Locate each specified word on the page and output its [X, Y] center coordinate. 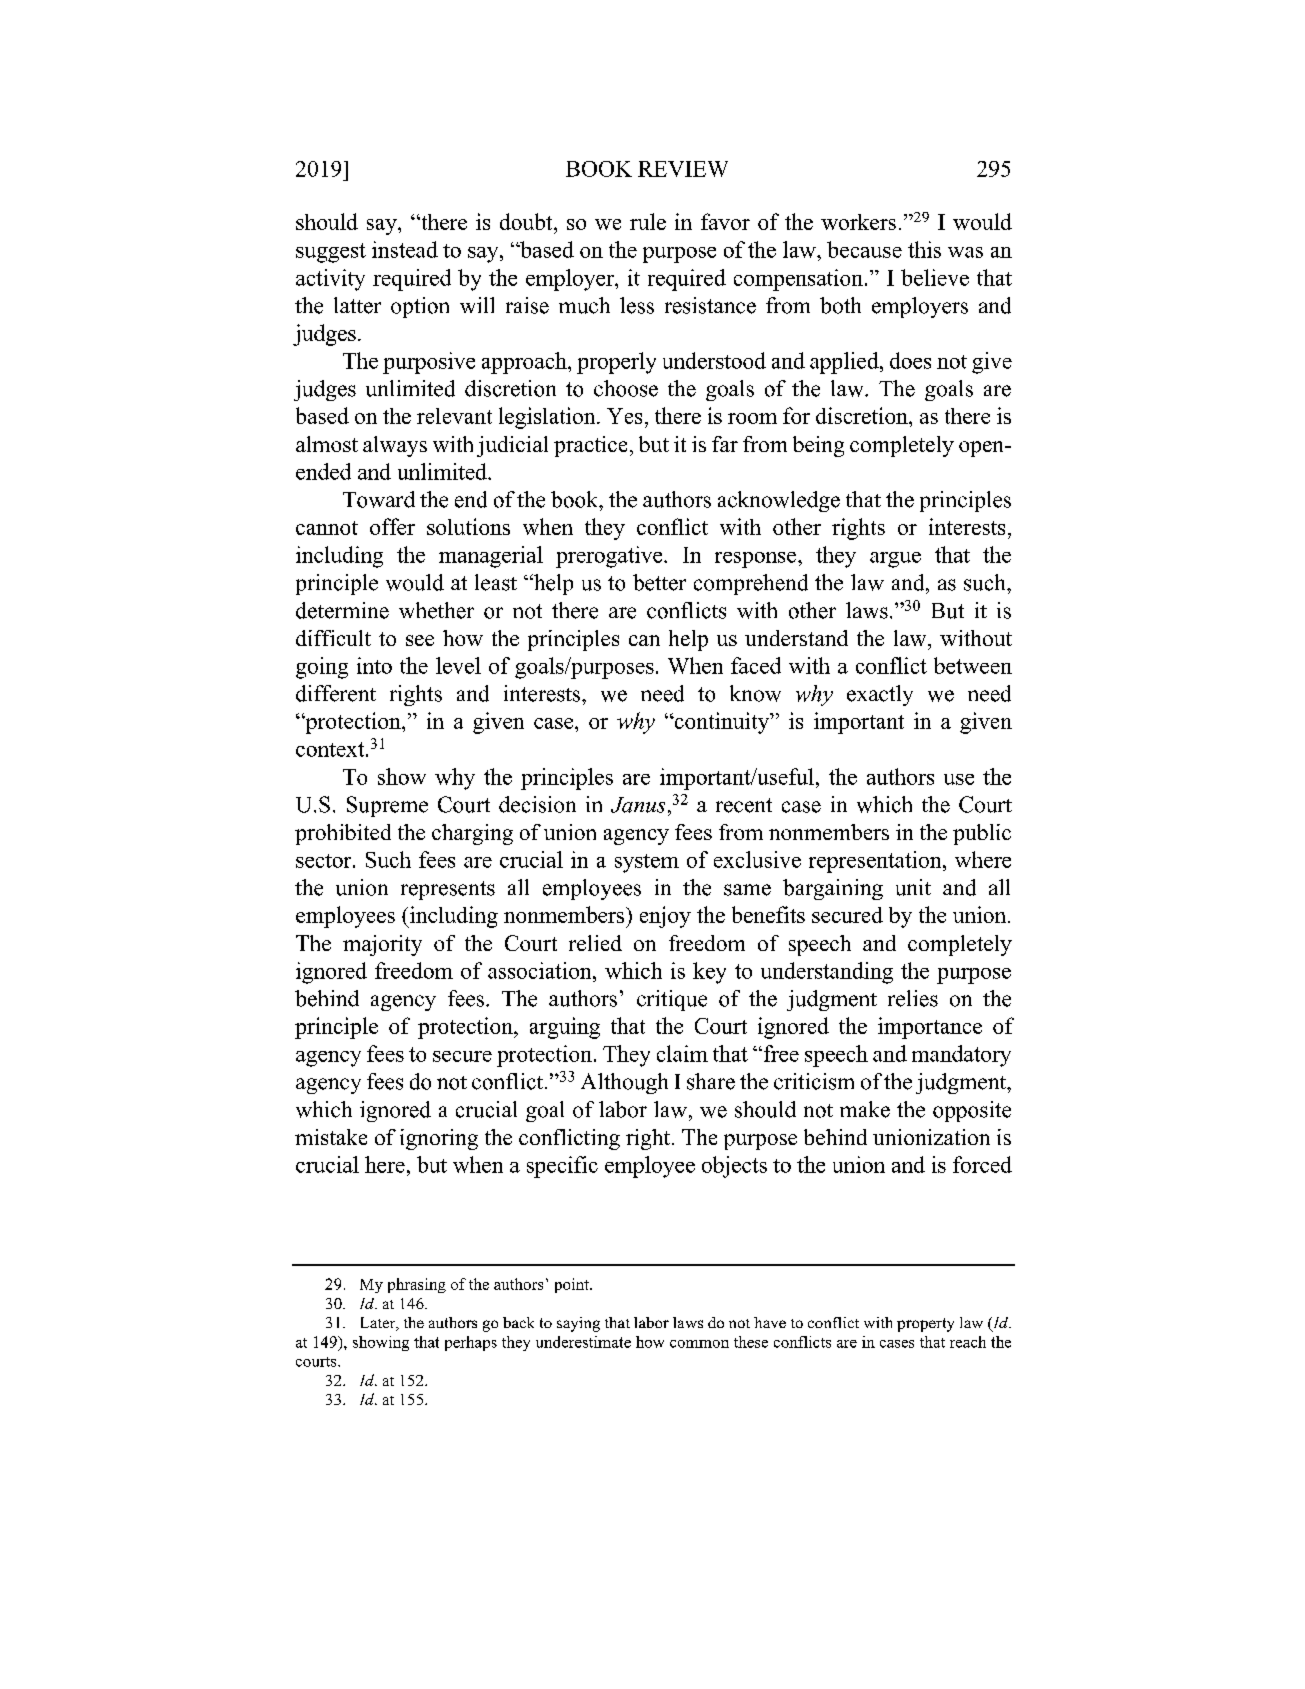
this [924, 249]
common [699, 1344]
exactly [880, 695]
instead [405, 249]
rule [648, 221]
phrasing [417, 1285]
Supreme [387, 806]
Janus [638, 805]
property [925, 1325]
